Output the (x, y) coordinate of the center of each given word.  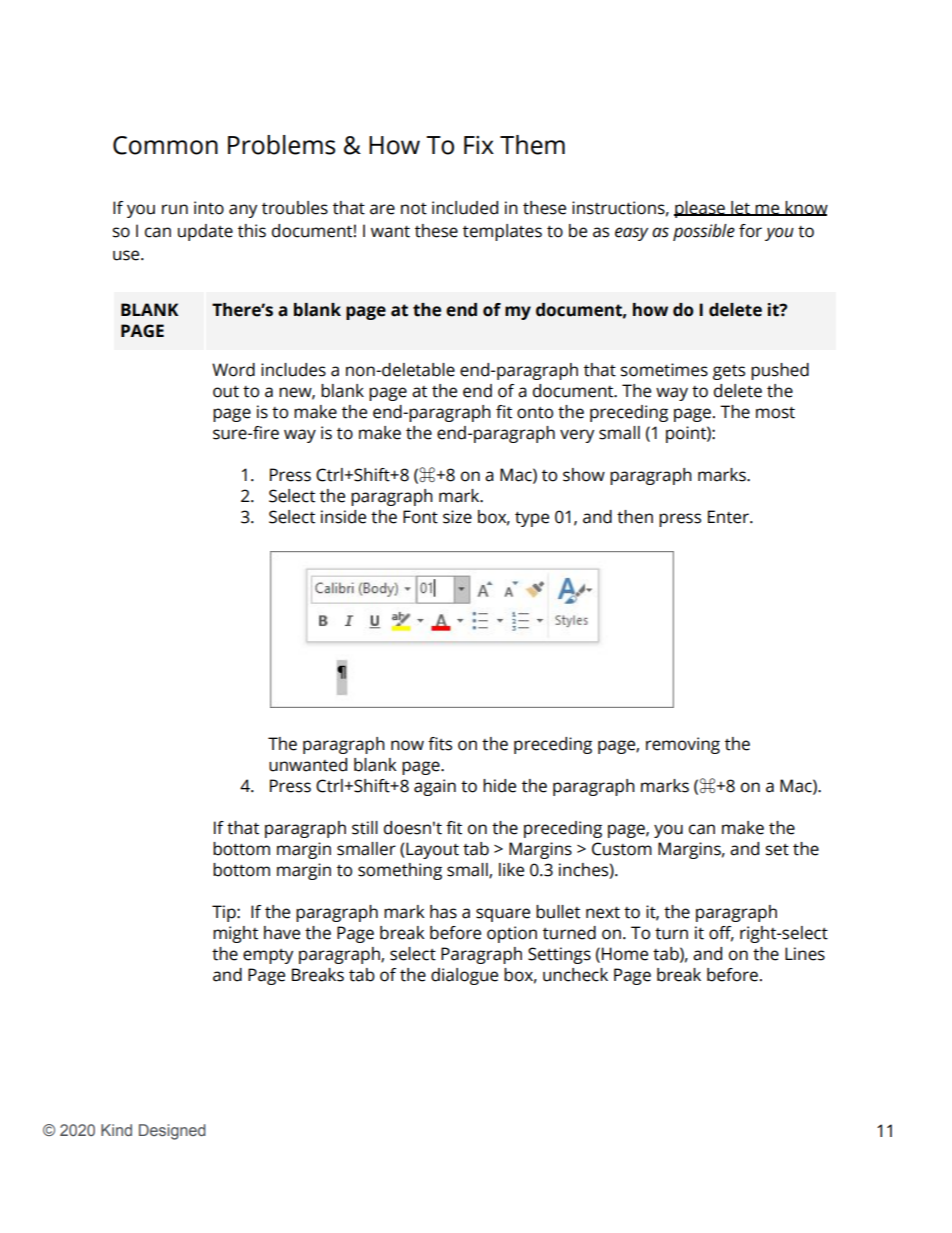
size (457, 517)
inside (343, 517)
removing (683, 745)
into (209, 208)
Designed (172, 1132)
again (435, 787)
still (365, 828)
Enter (729, 517)
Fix (479, 145)
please (700, 209)
